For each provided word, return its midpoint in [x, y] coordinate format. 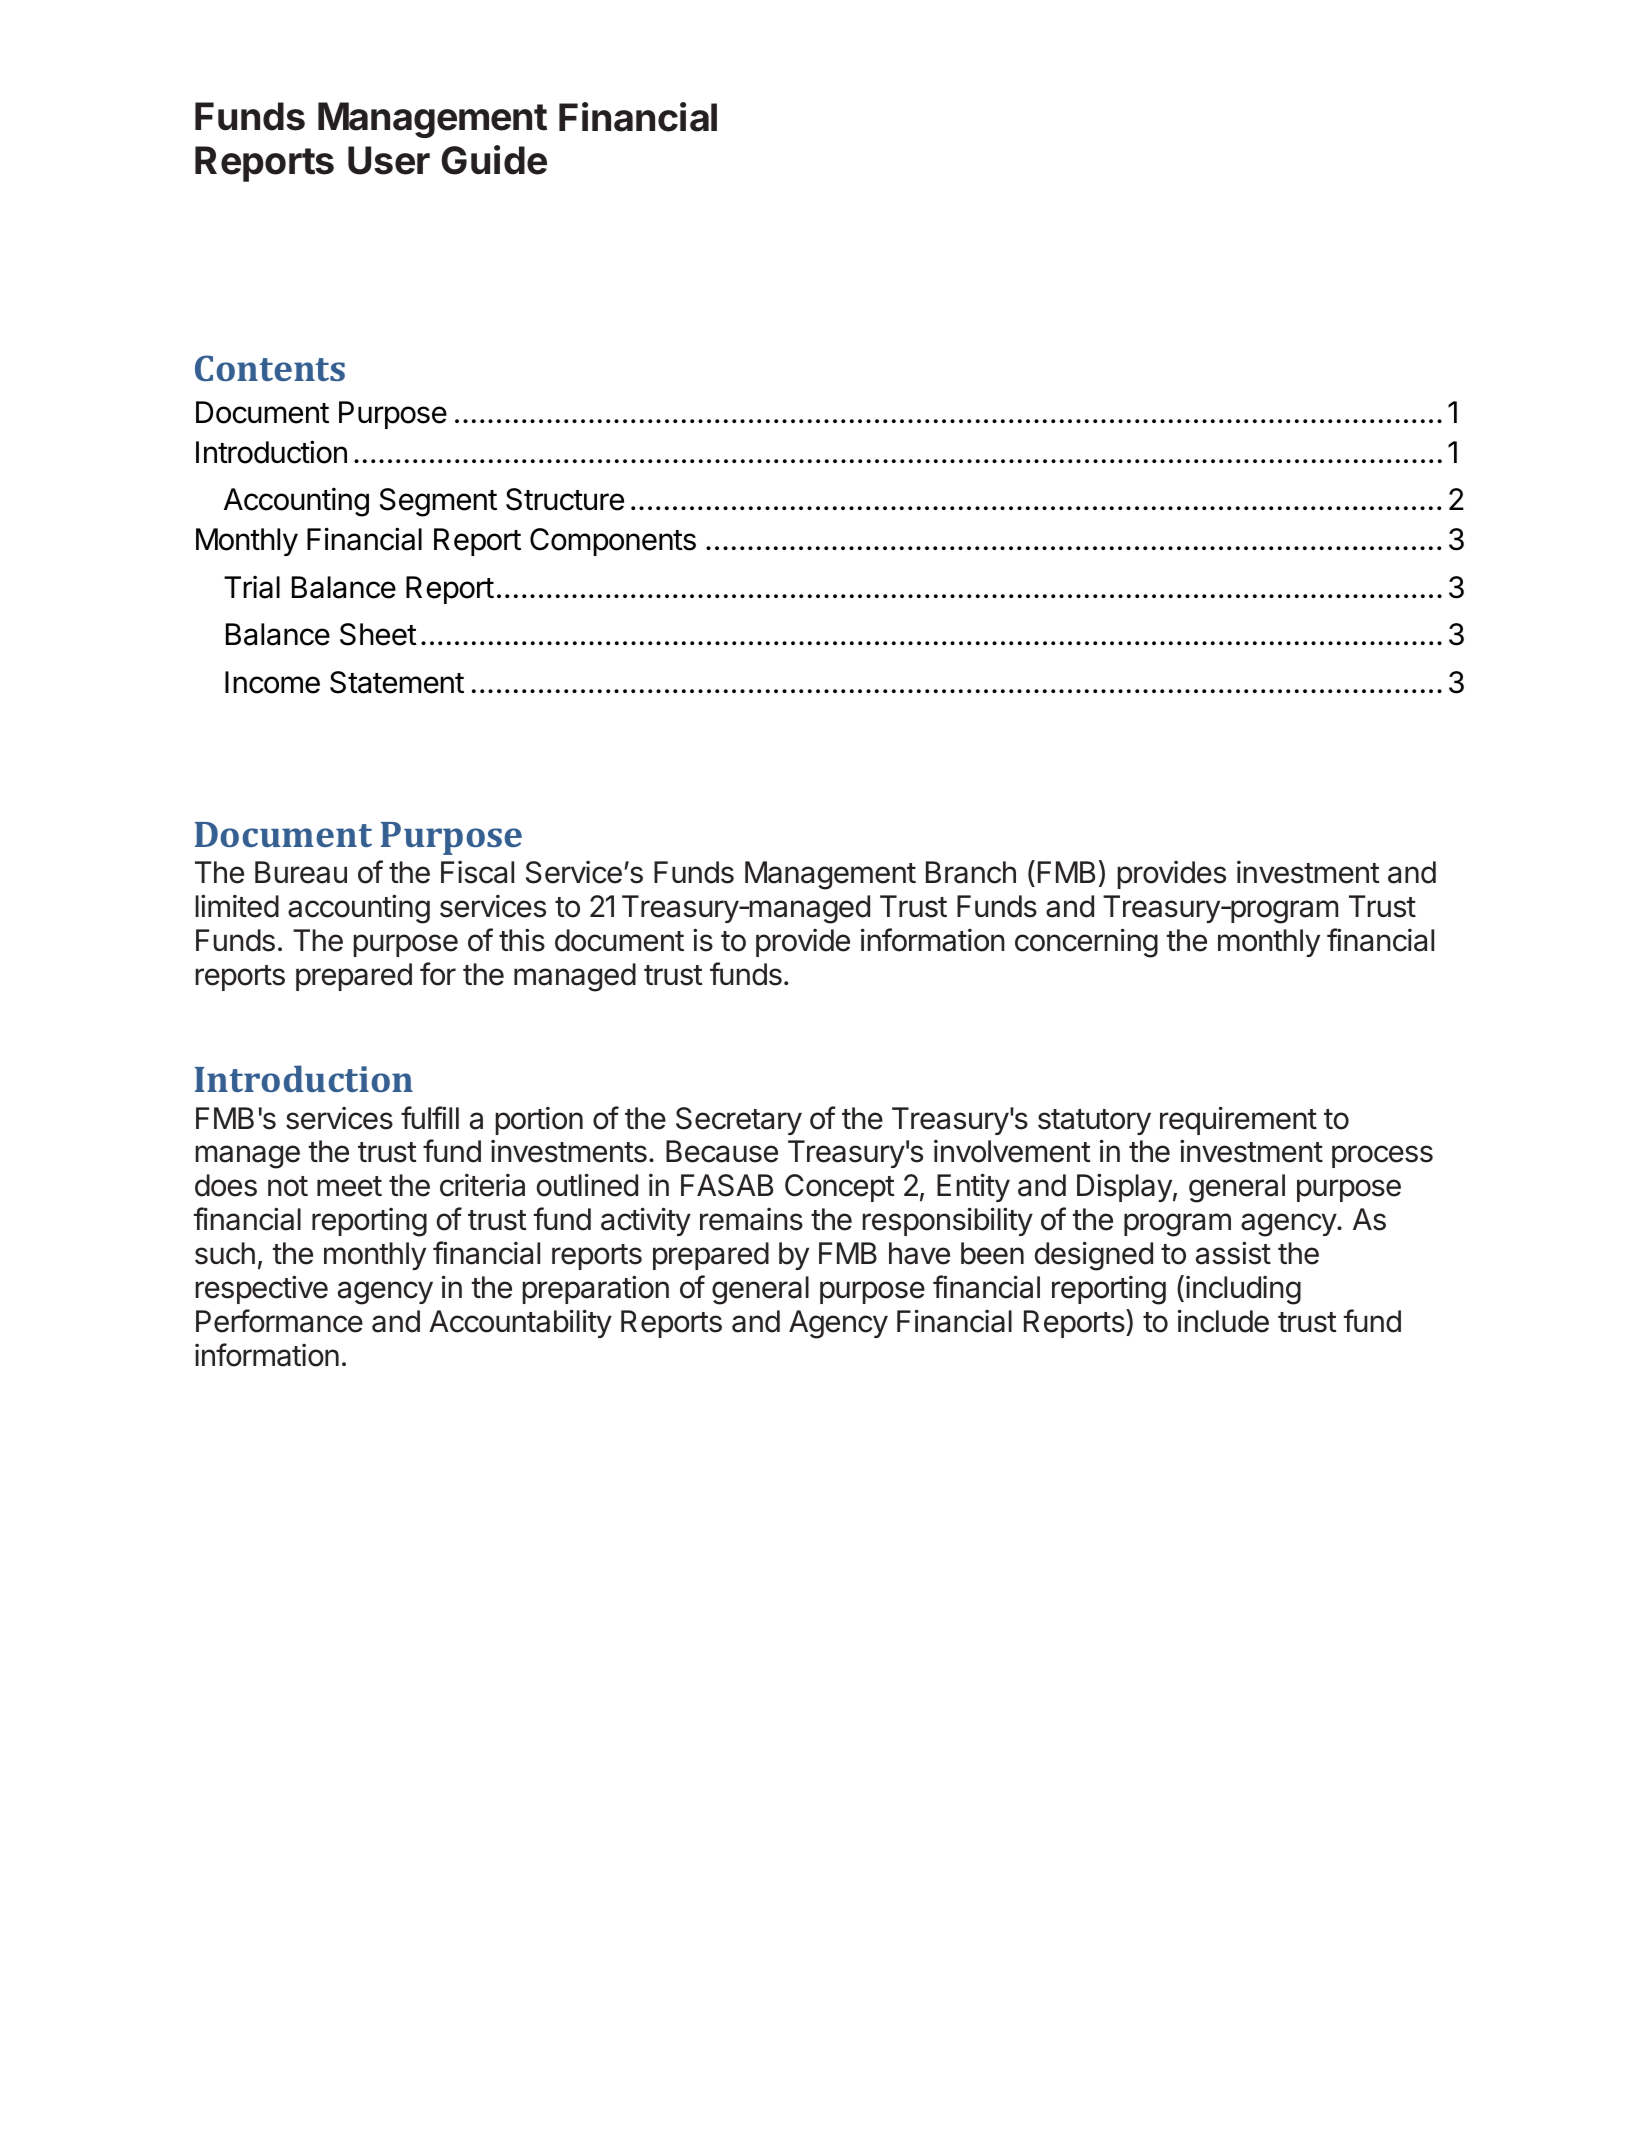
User [389, 160]
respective [262, 1289]
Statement [397, 682]
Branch [971, 872]
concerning [1086, 943]
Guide [494, 160]
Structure [565, 499]
